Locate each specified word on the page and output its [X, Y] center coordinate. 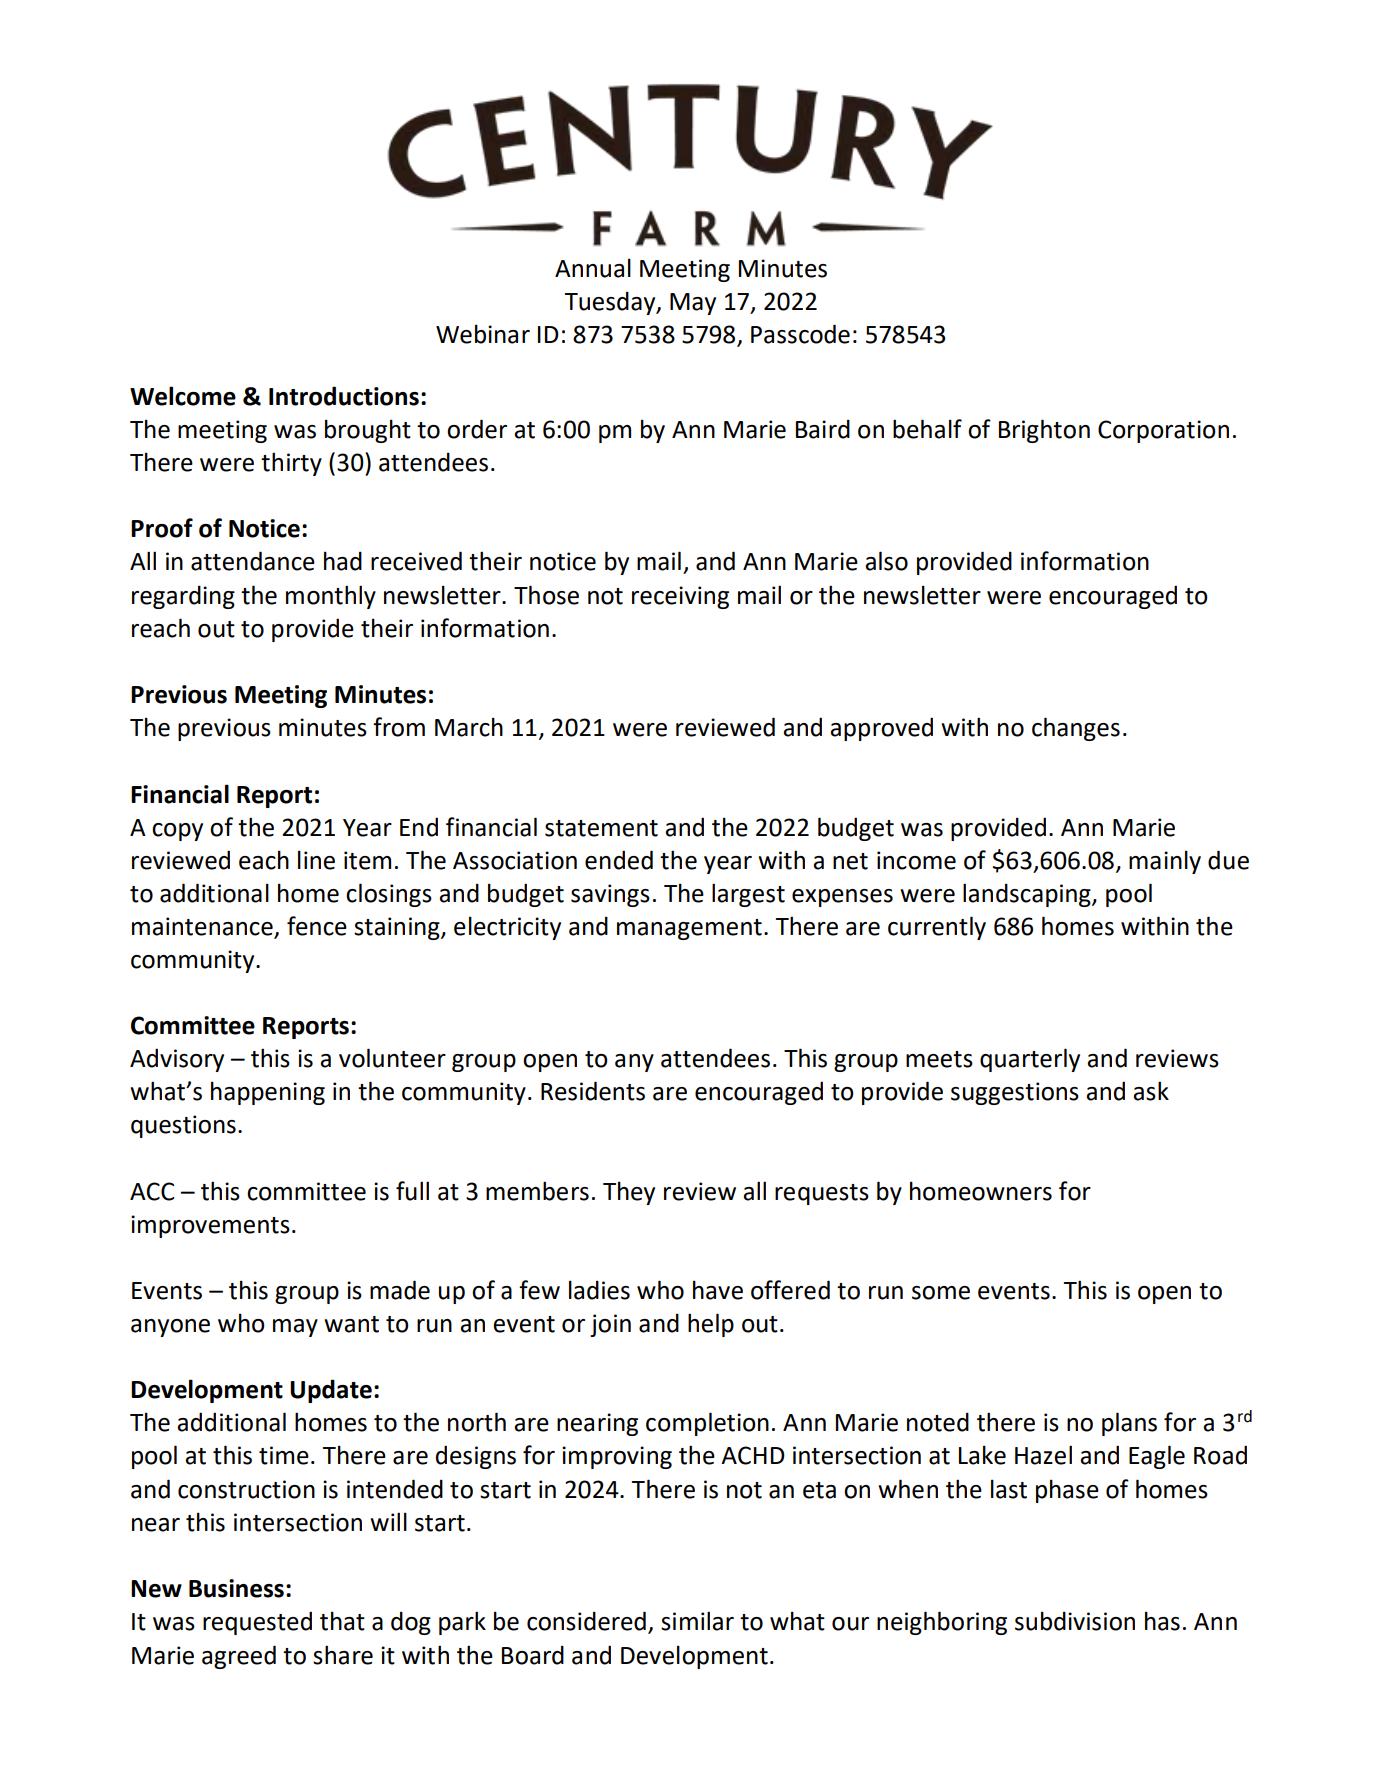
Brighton [1044, 431]
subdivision [1075, 1621]
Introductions [344, 396]
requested [257, 1623]
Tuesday [611, 303]
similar [697, 1621]
